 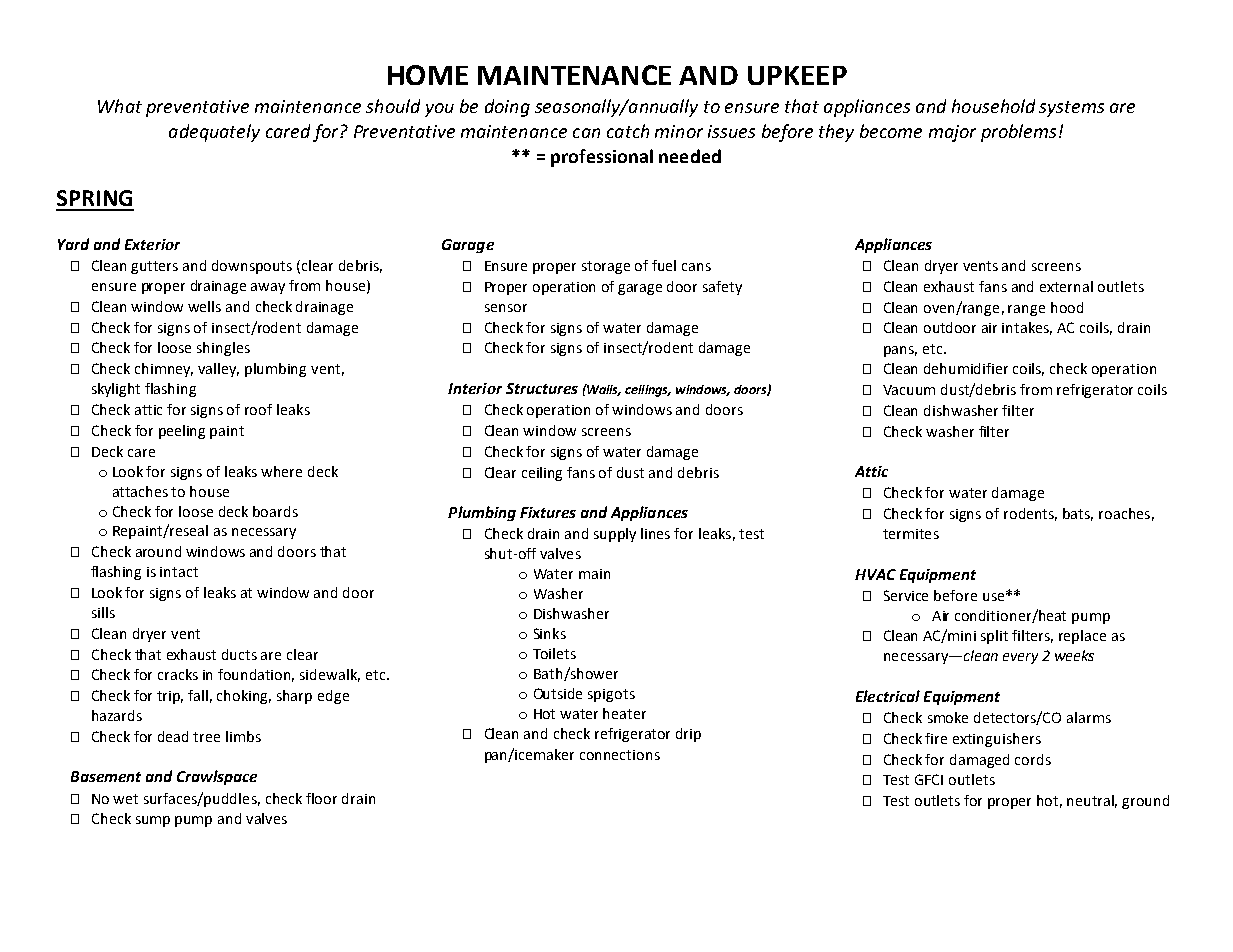 What do you see at coordinates (239, 654) in the screenshot?
I see `ducts` at bounding box center [239, 654].
